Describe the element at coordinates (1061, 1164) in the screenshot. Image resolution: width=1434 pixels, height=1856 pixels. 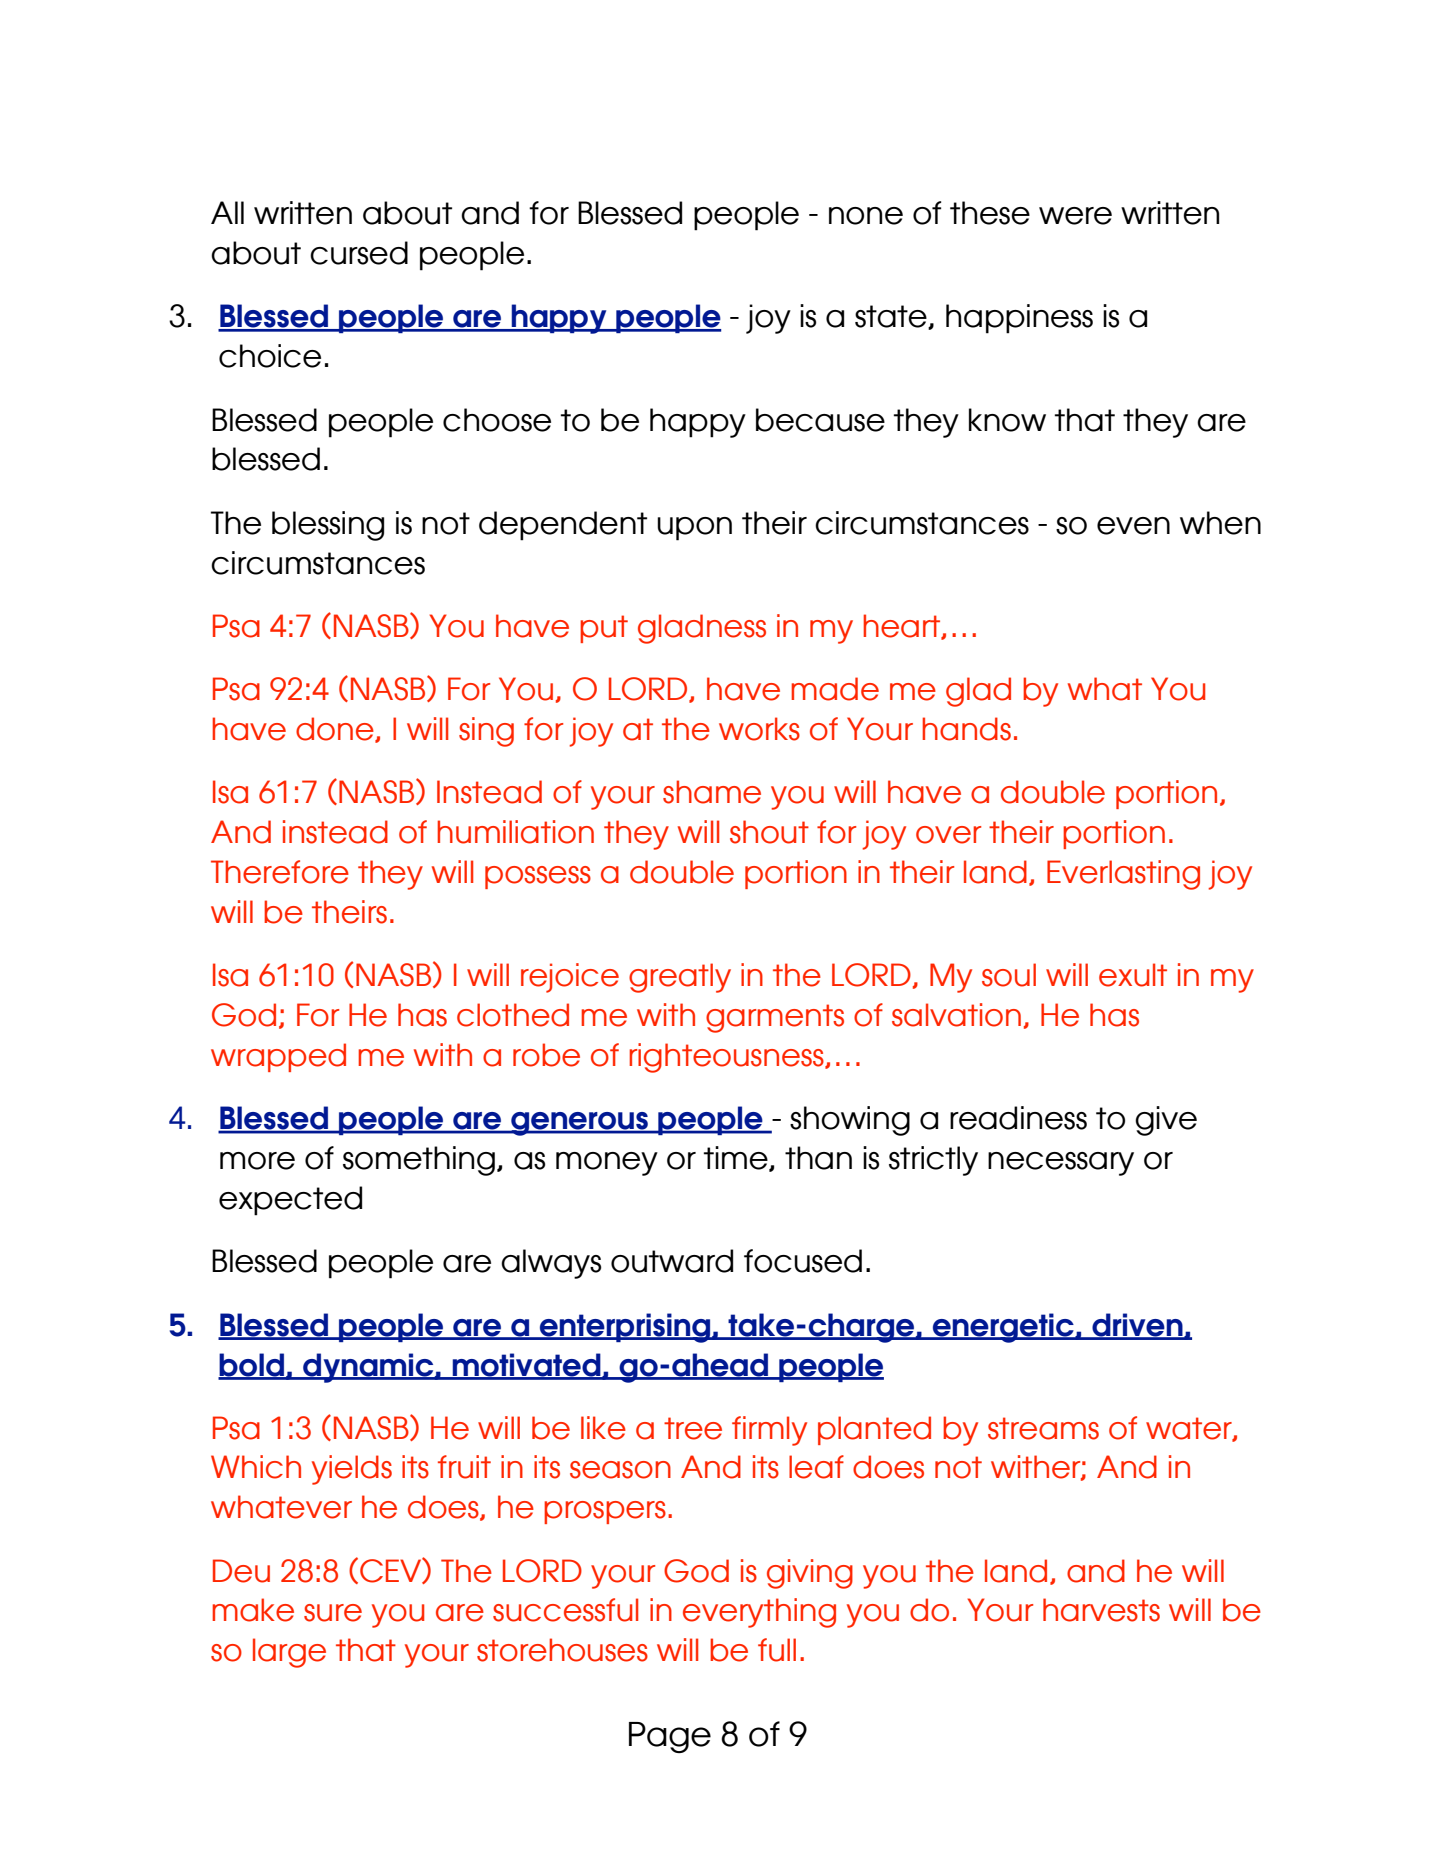
I see `necessary` at that location.
